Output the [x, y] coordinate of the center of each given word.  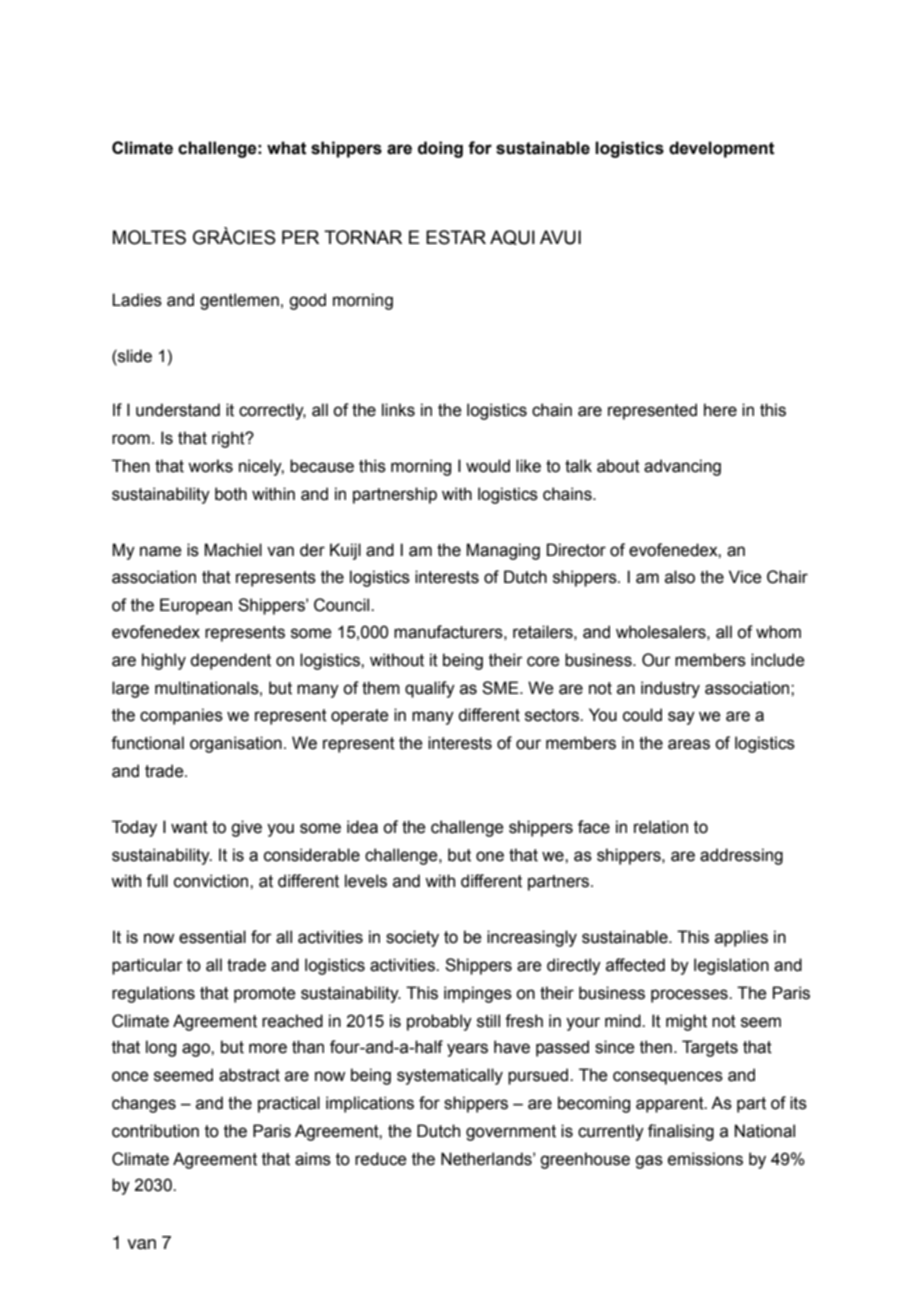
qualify [430, 689]
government [511, 1133]
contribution [155, 1131]
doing [440, 149]
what [287, 148]
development [722, 149]
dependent [230, 661]
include [778, 660]
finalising [681, 1132]
